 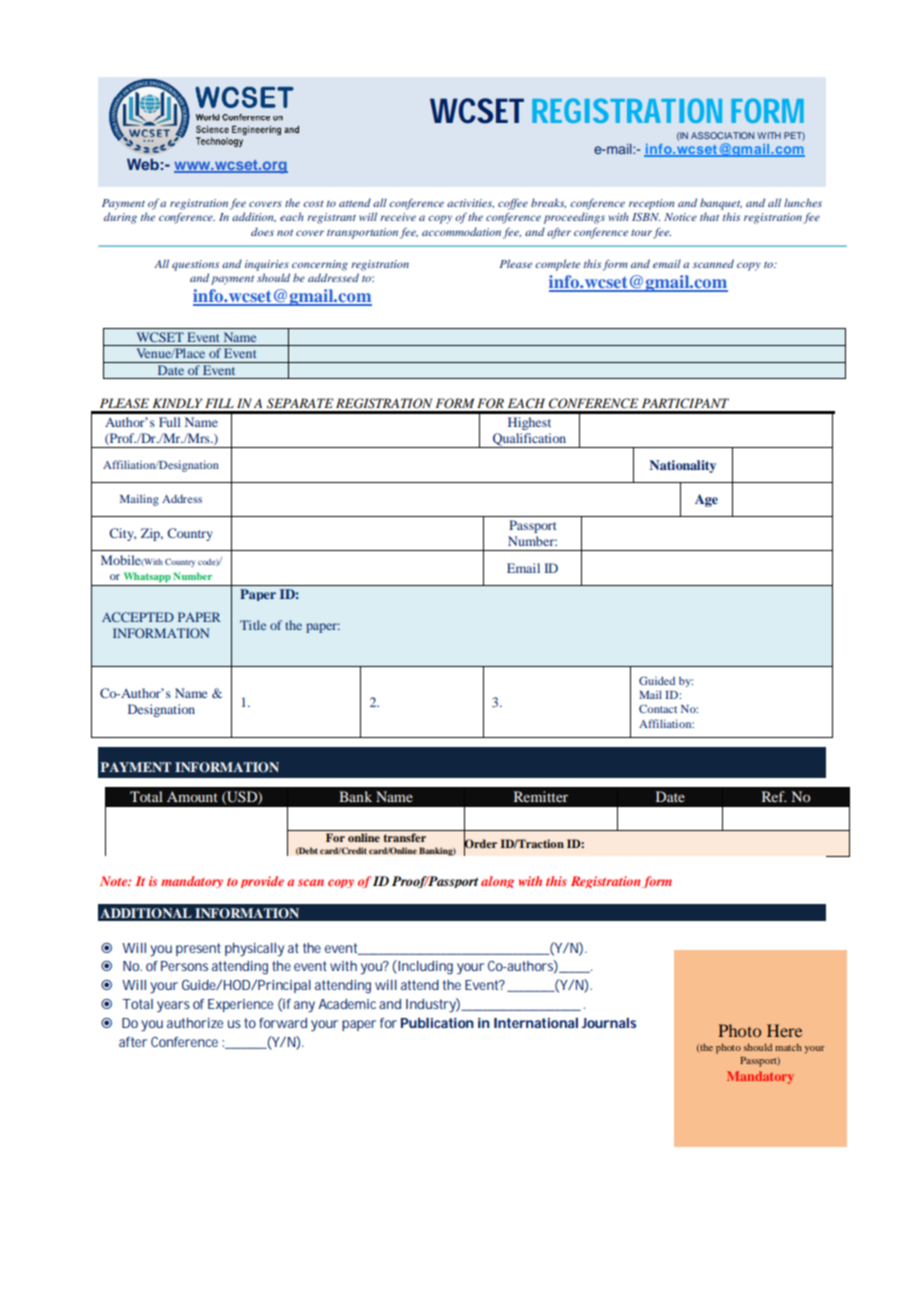 I want to click on Age, so click(x=706, y=500).
